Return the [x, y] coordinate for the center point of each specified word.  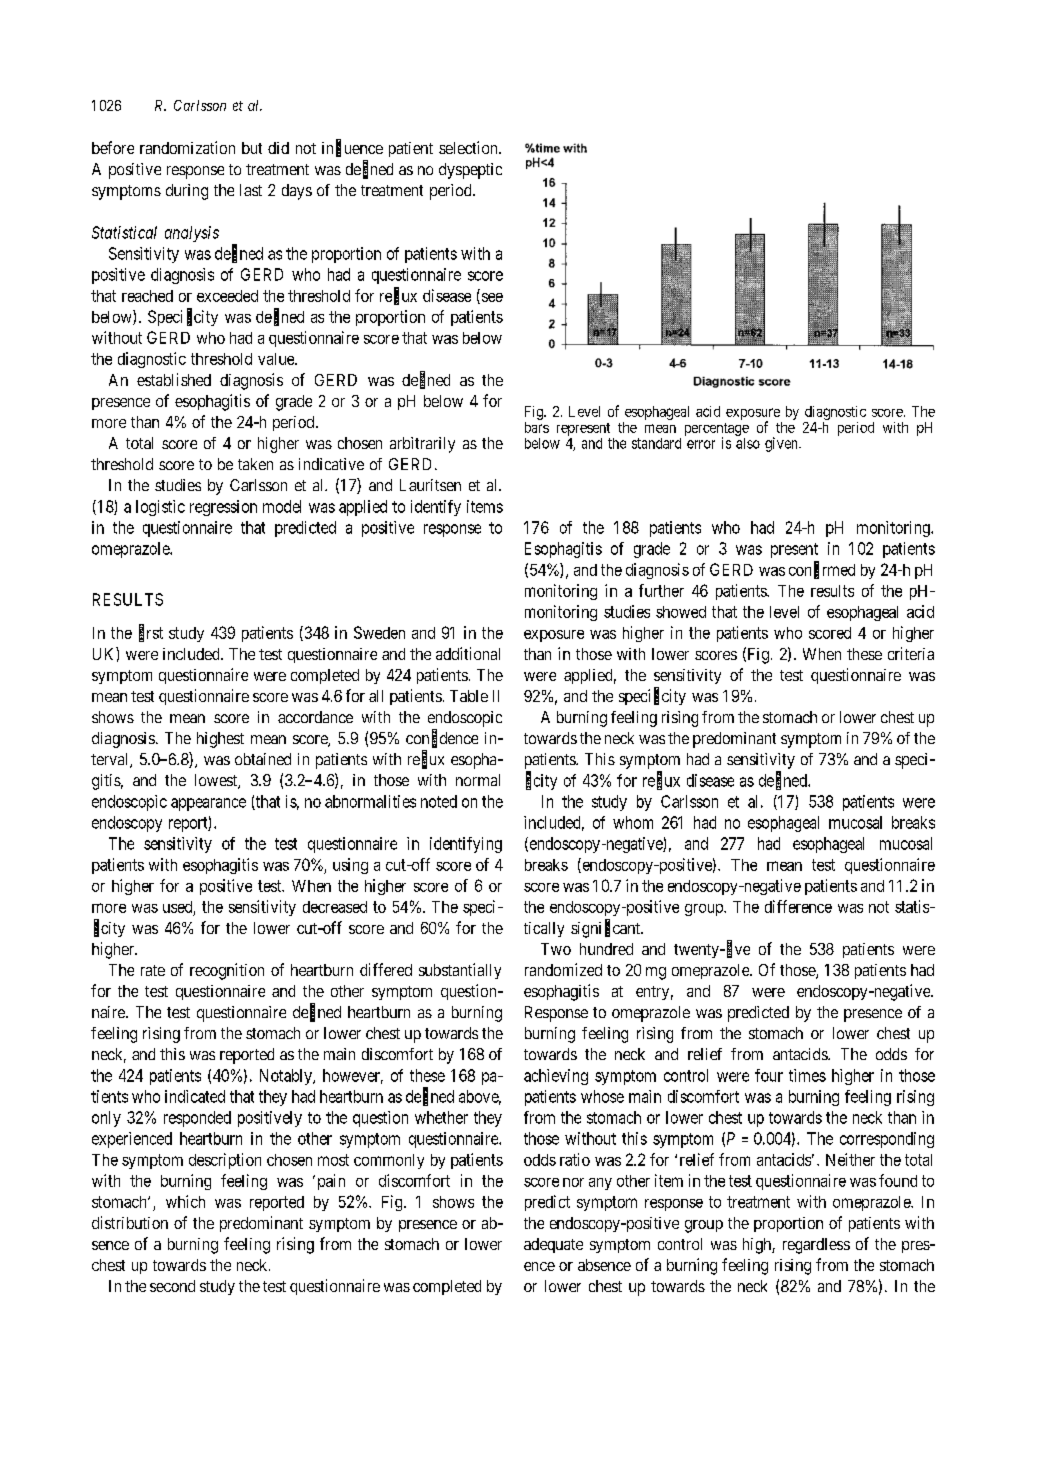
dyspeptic [470, 171]
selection [469, 147]
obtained [263, 759]
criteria [911, 653]
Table [469, 696]
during [187, 192]
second [172, 1286]
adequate [553, 1245]
